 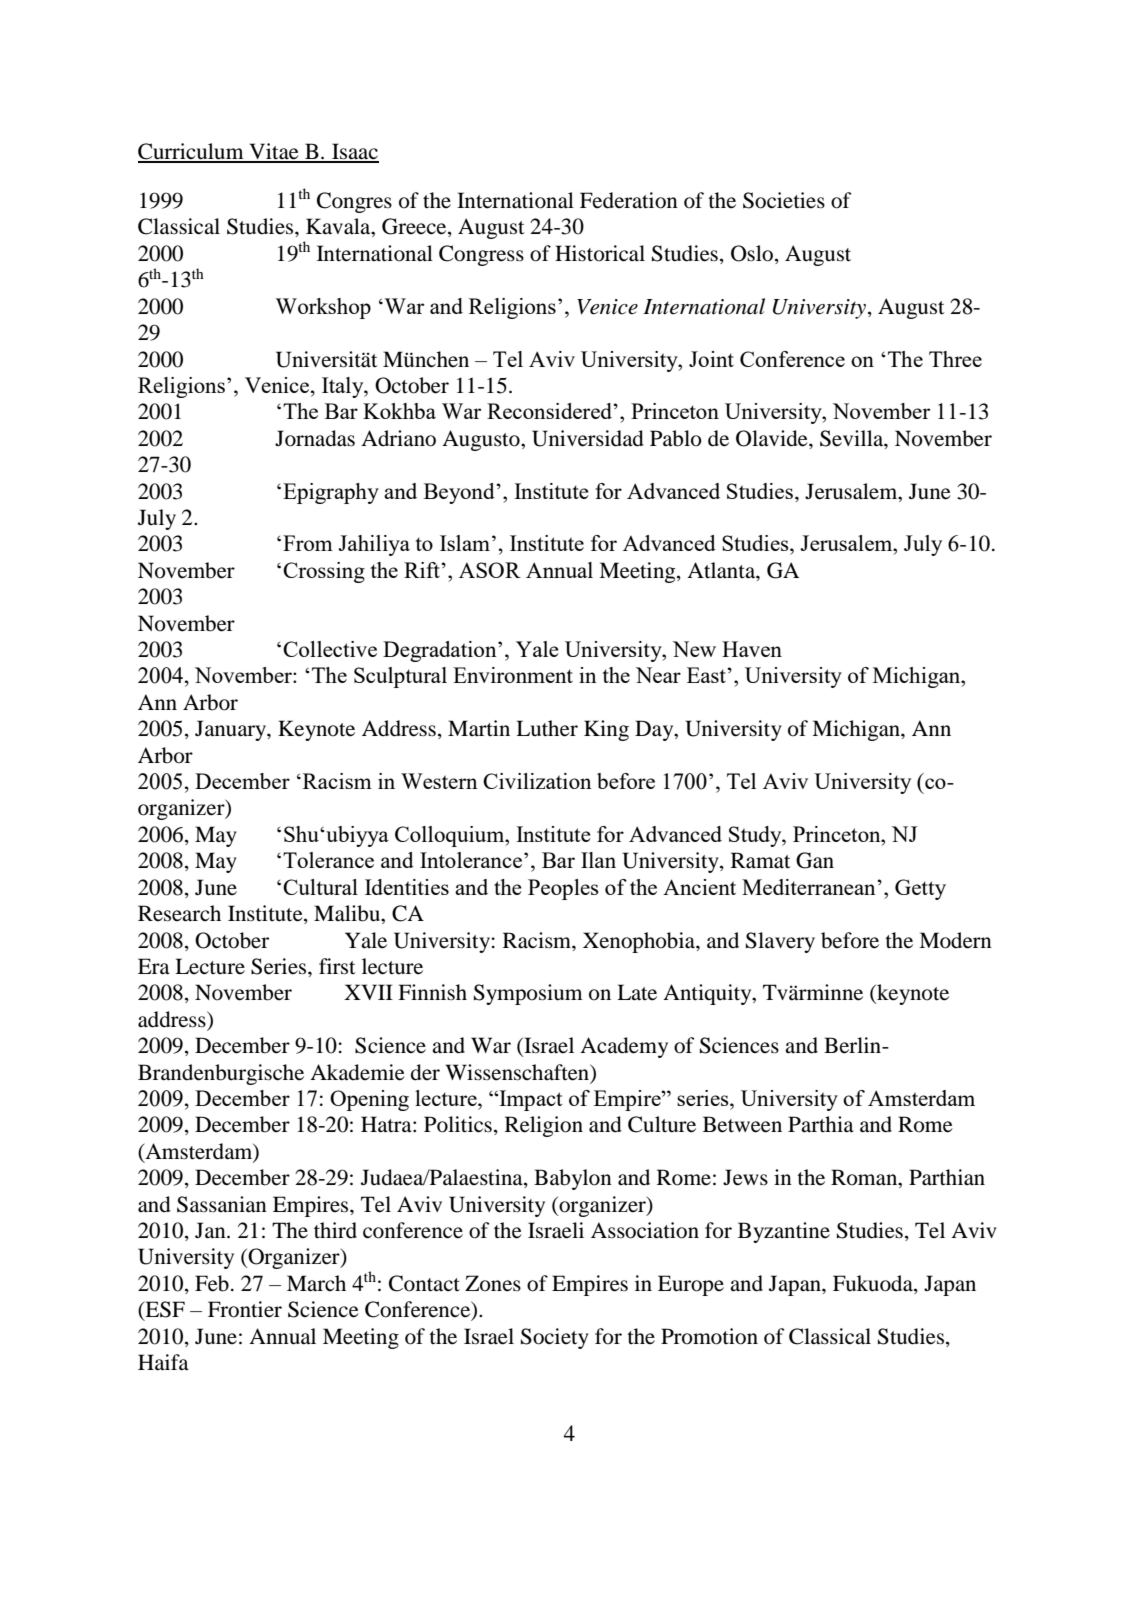 What do you see at coordinates (600, 253) in the document?
I see `Historical` at bounding box center [600, 253].
